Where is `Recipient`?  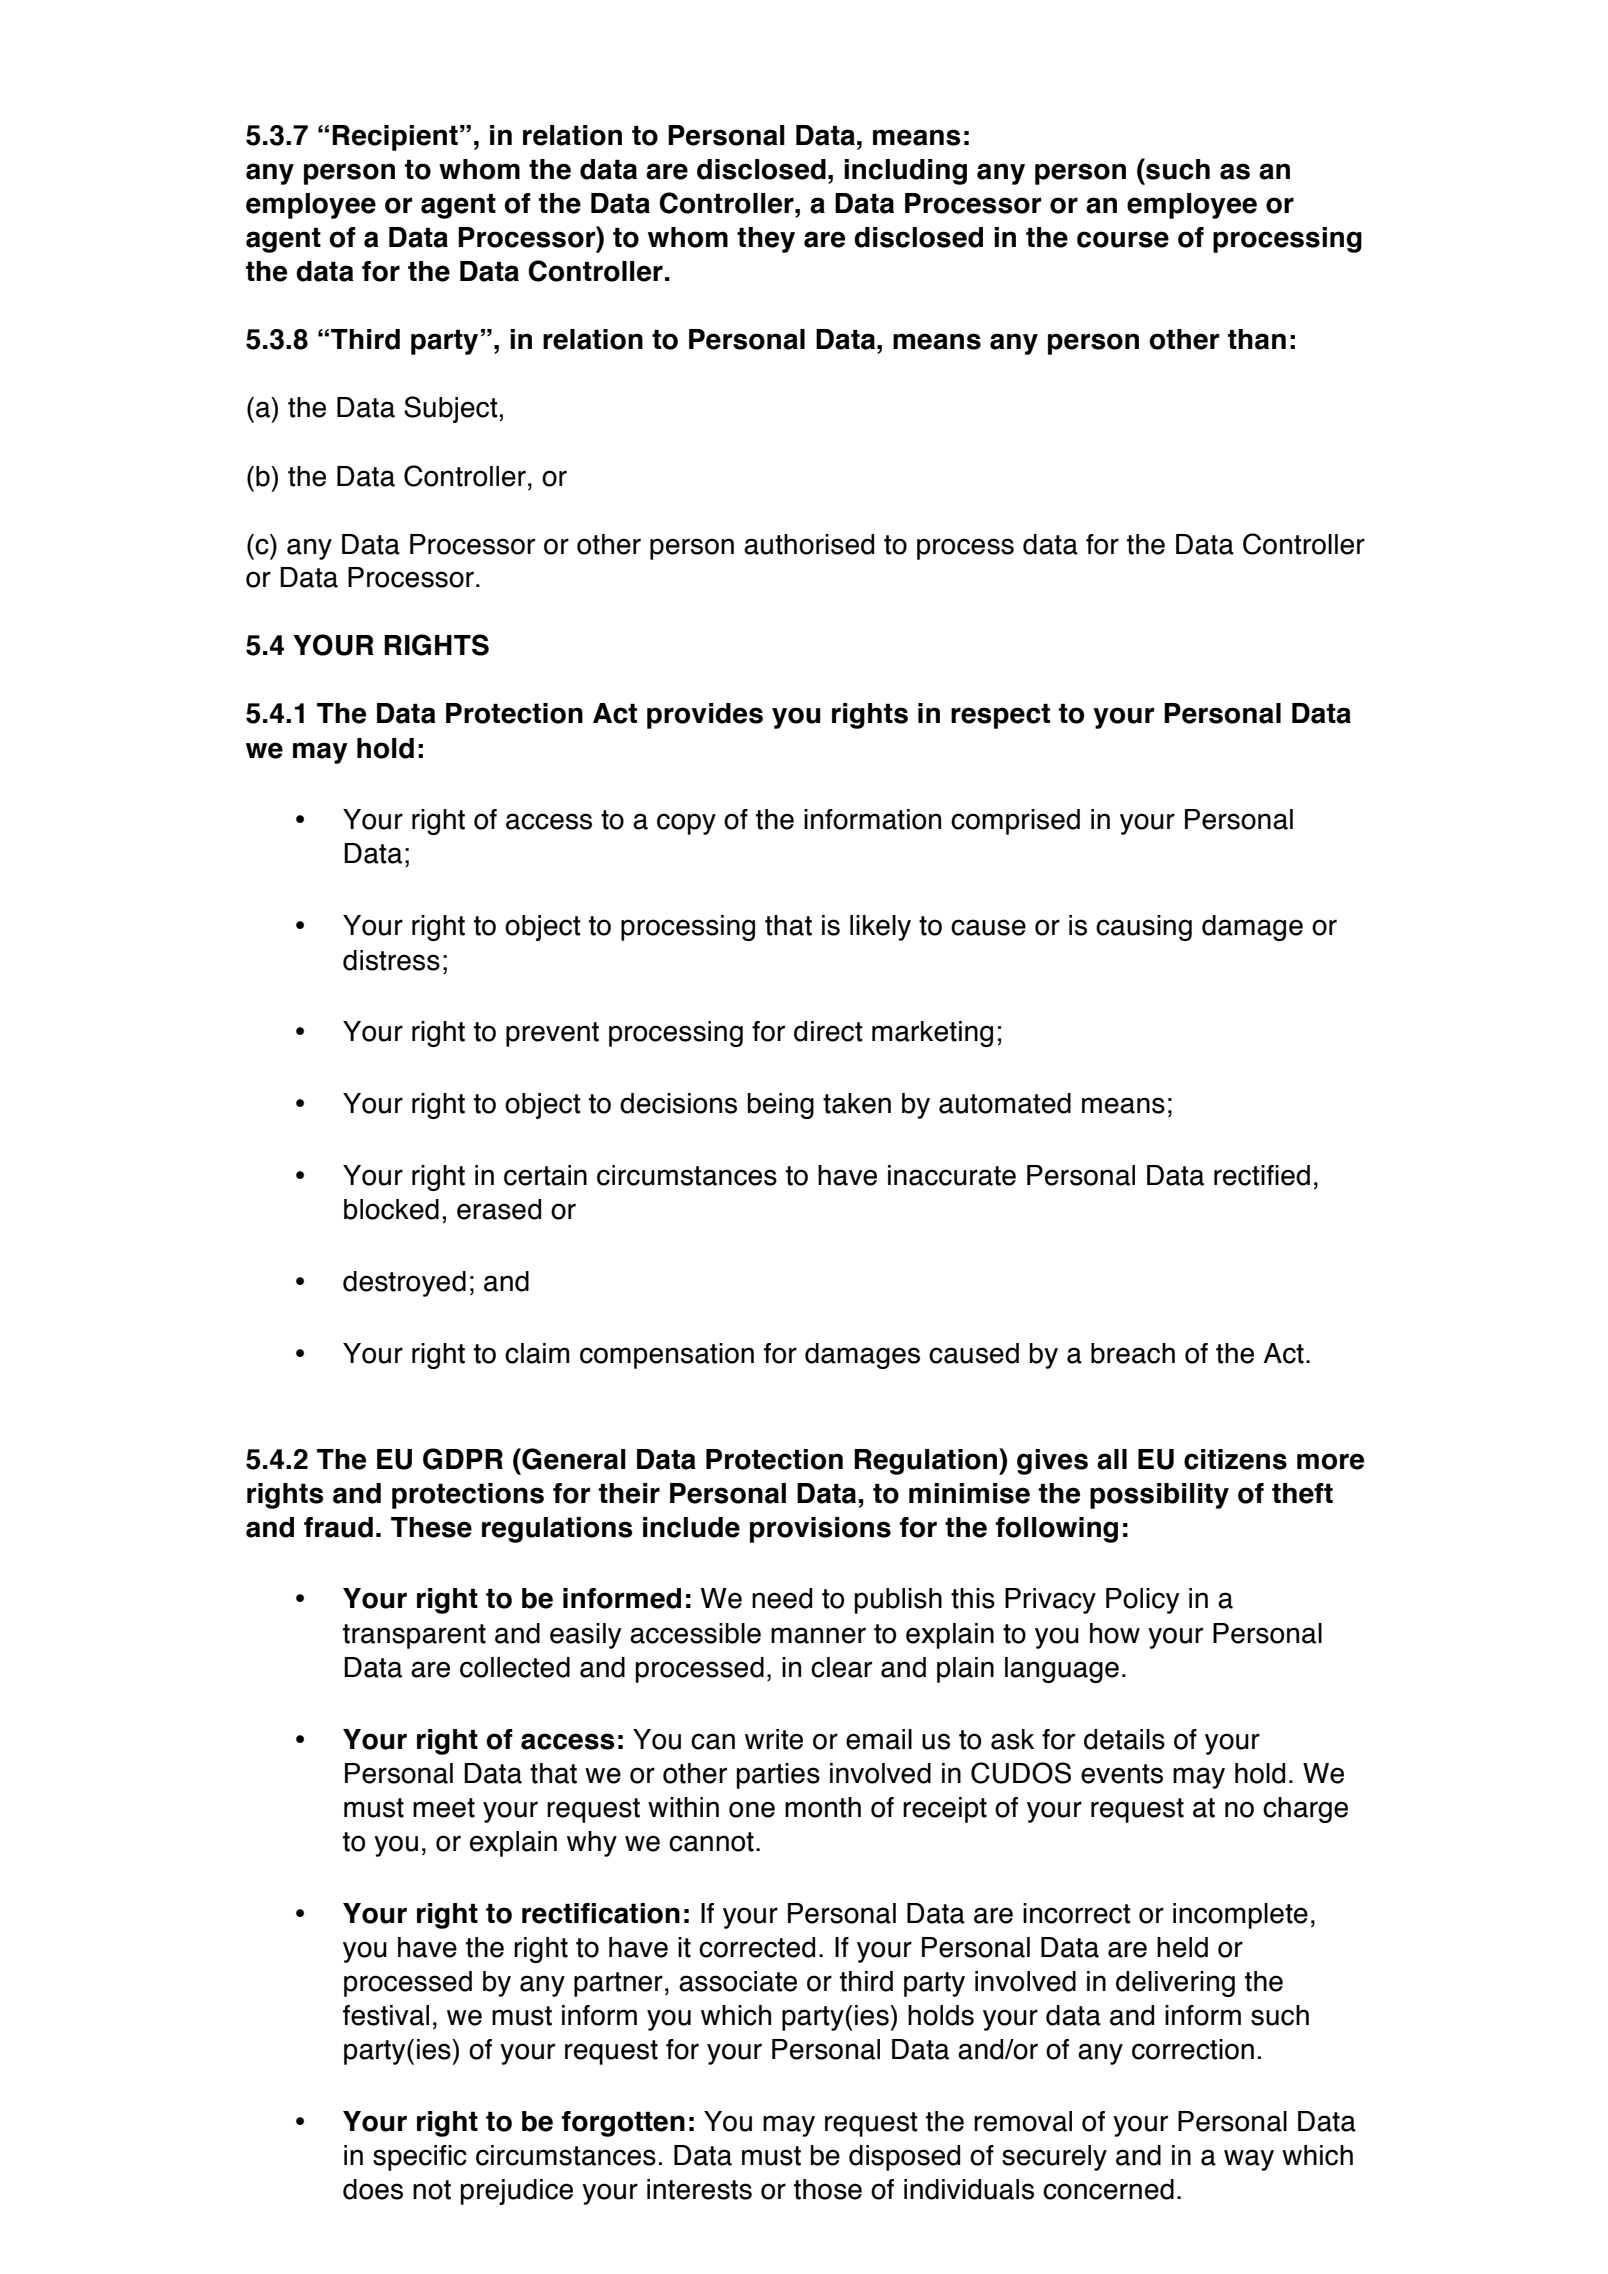 Recipient is located at coordinates (395, 138).
